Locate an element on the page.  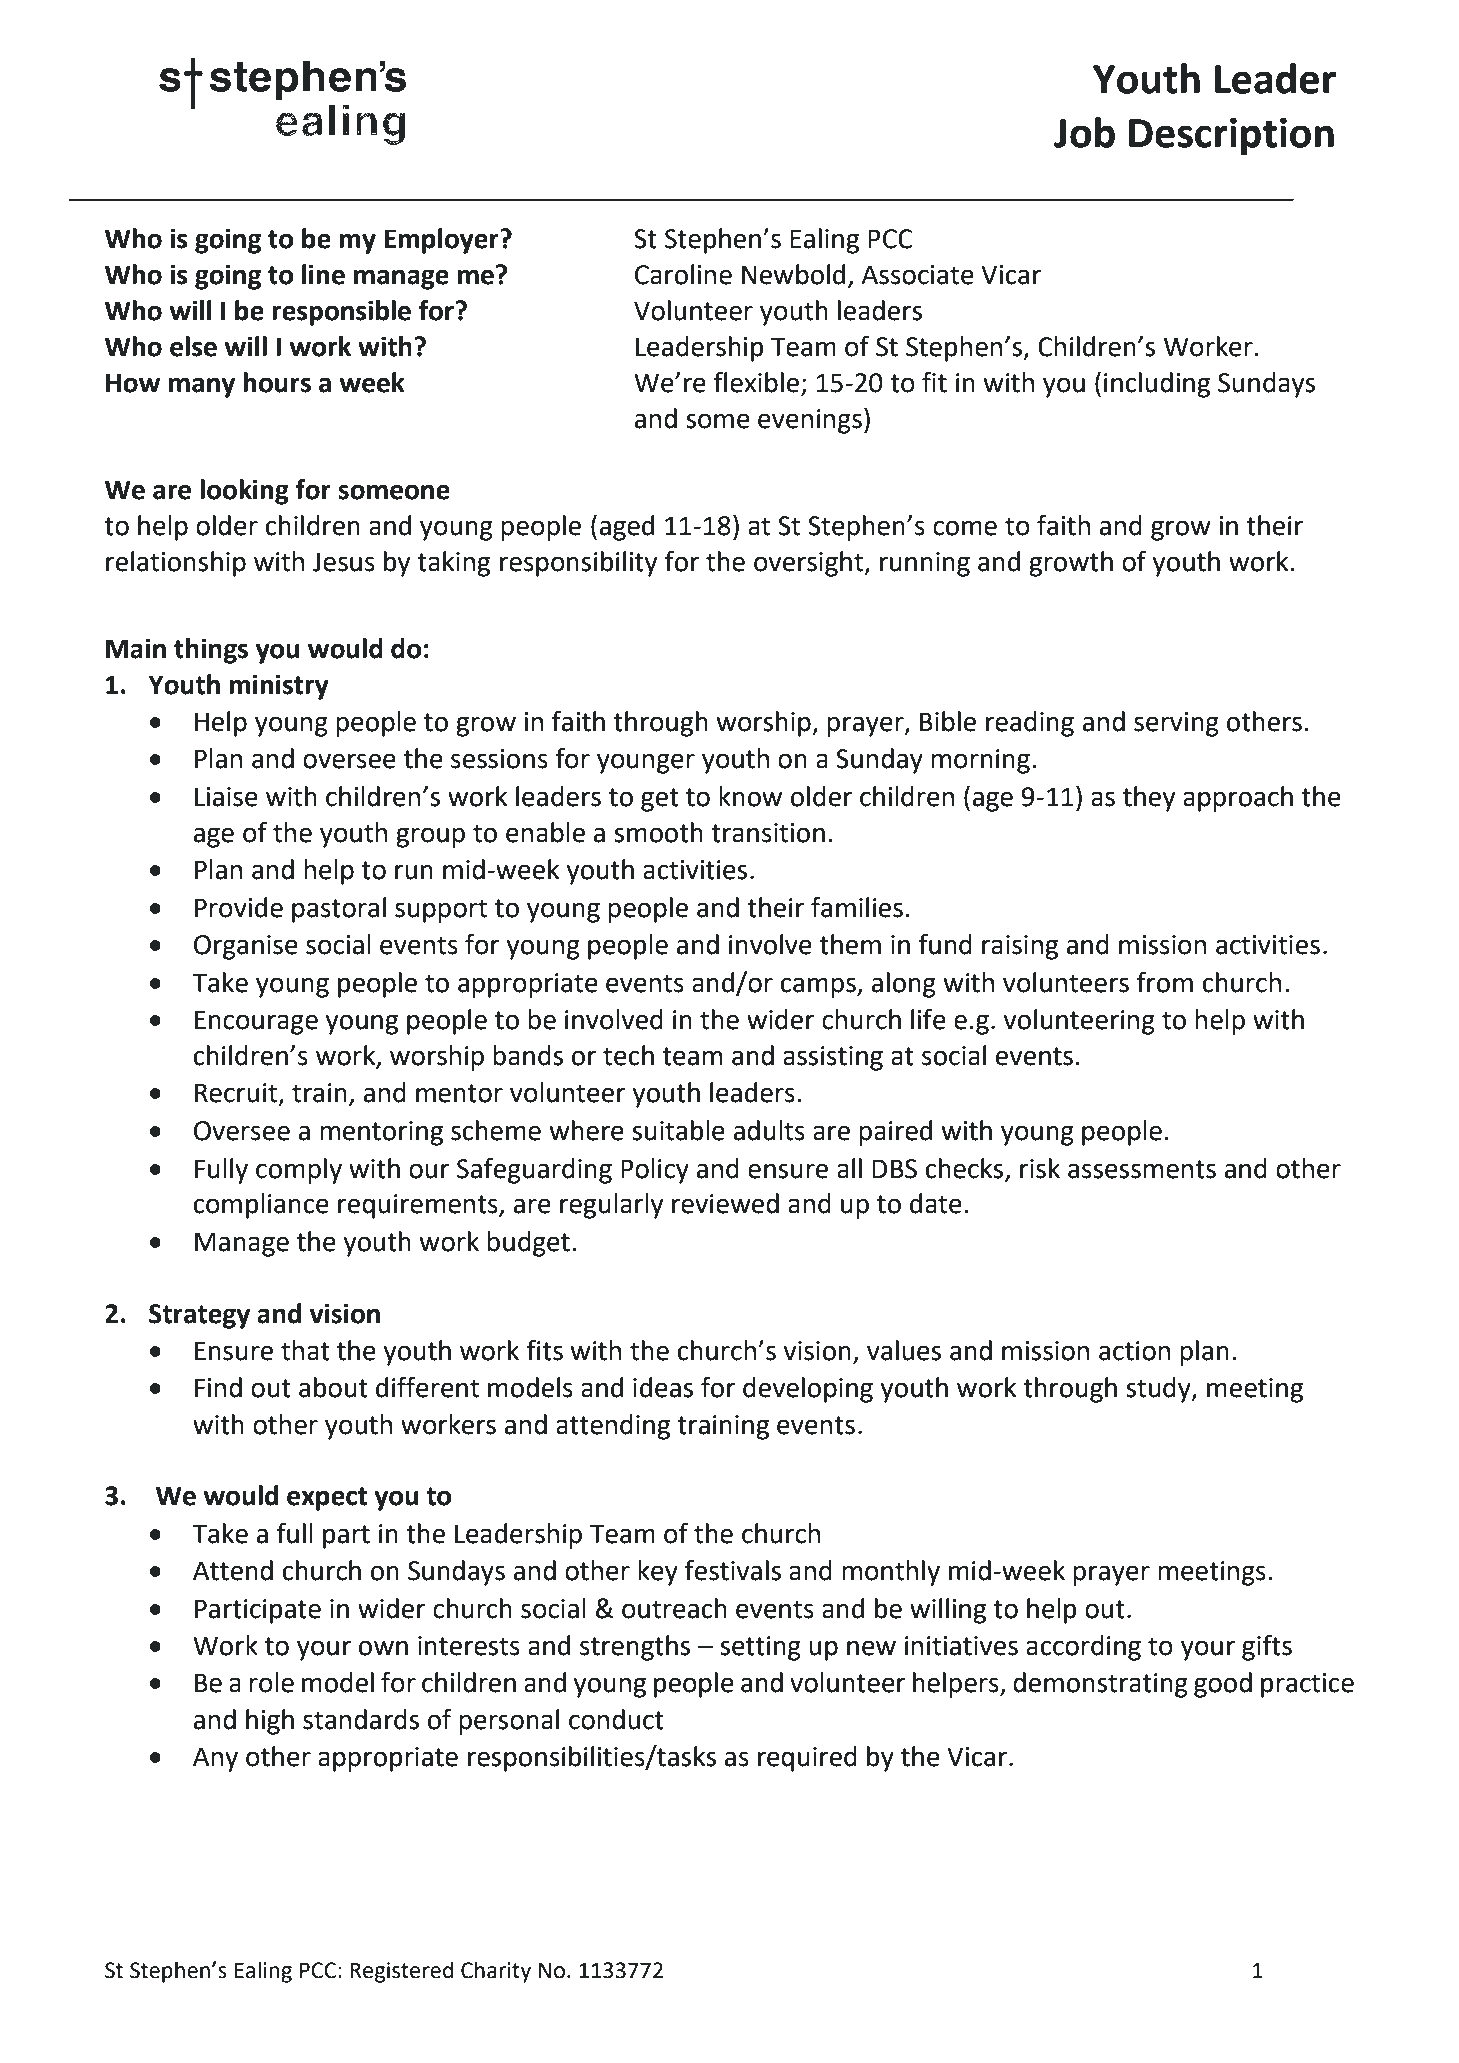
good is located at coordinates (1223, 1685).
